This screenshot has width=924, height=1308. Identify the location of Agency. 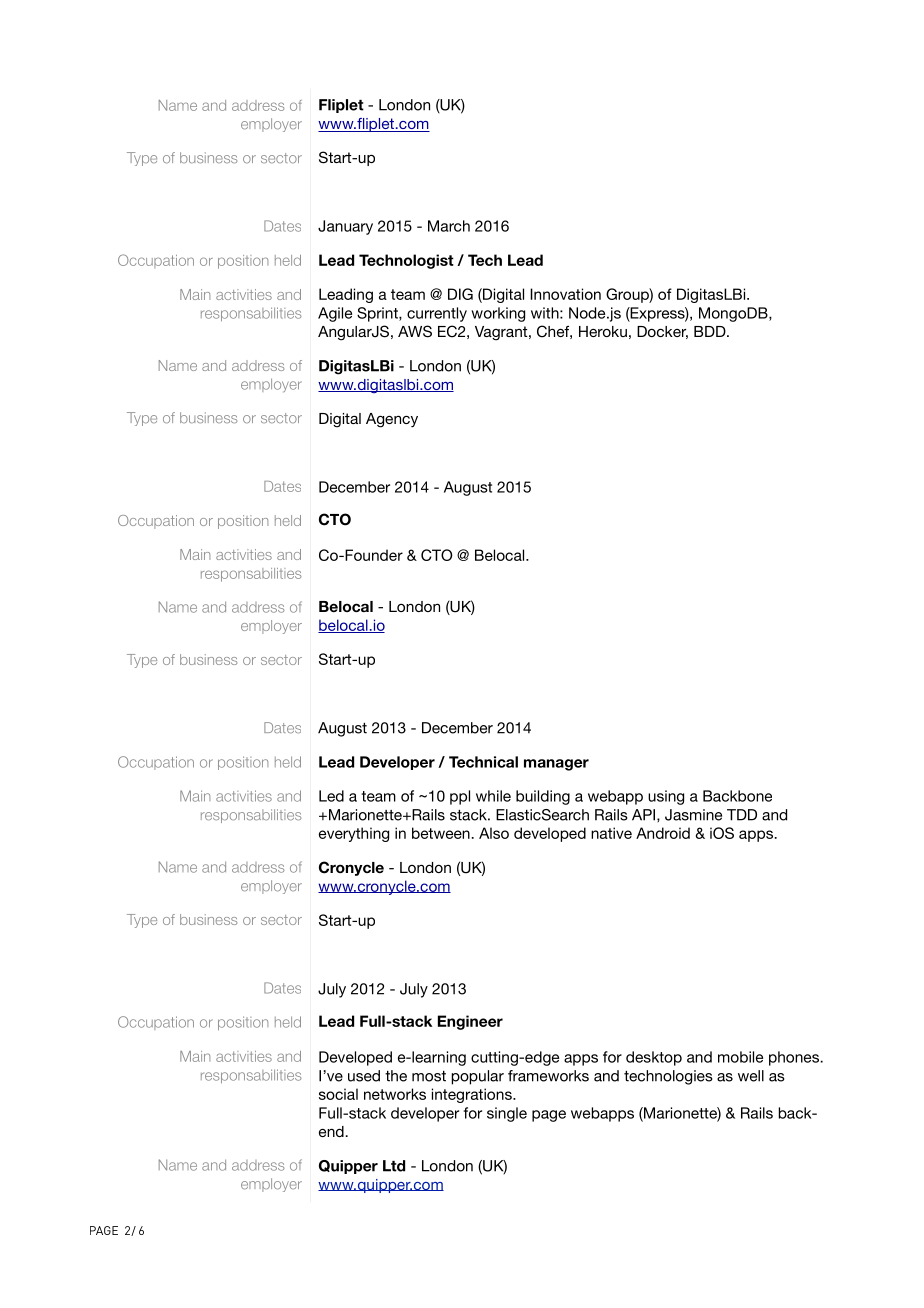
(392, 420).
